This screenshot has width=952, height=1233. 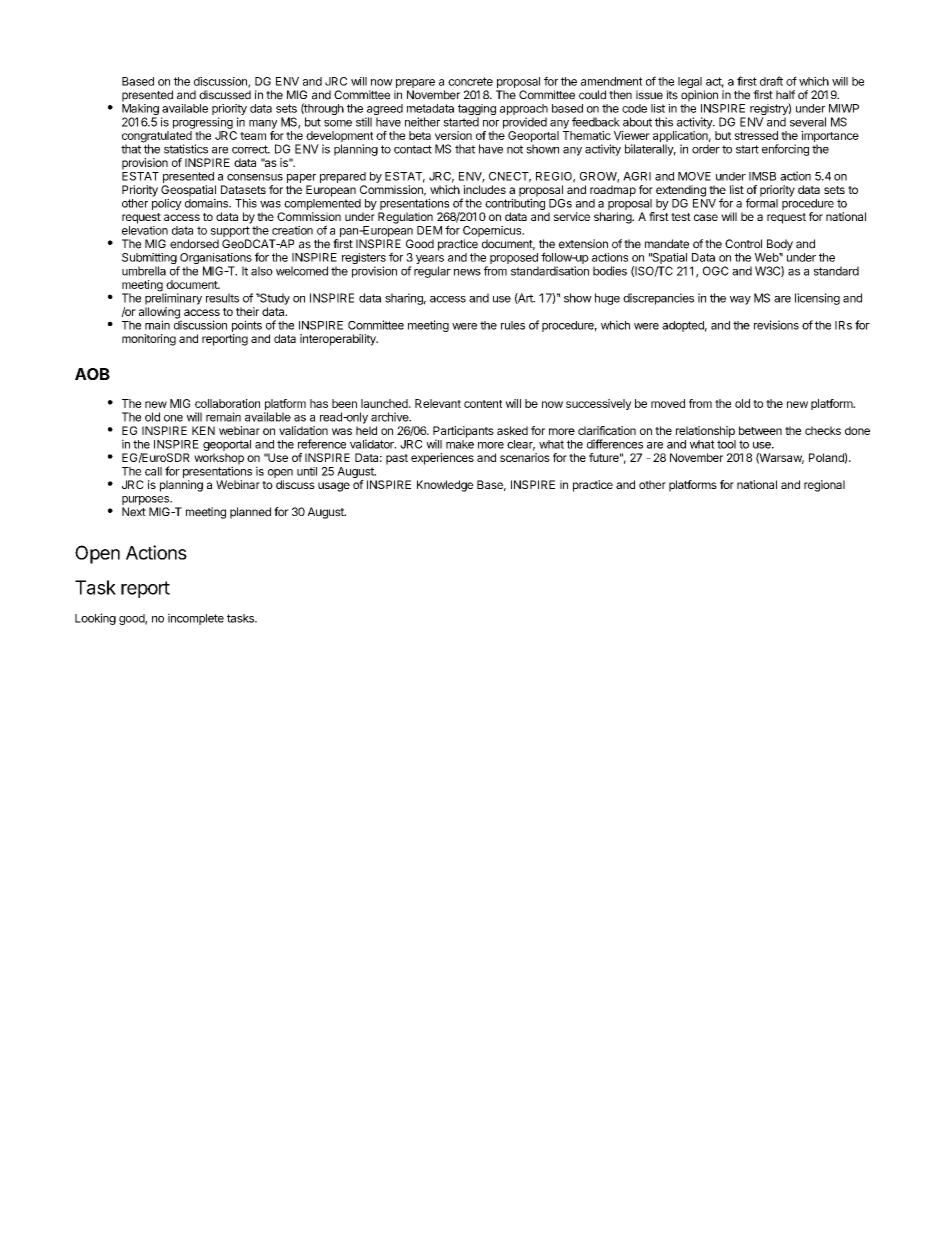 What do you see at coordinates (785, 95) in the screenshot?
I see `half` at bounding box center [785, 95].
